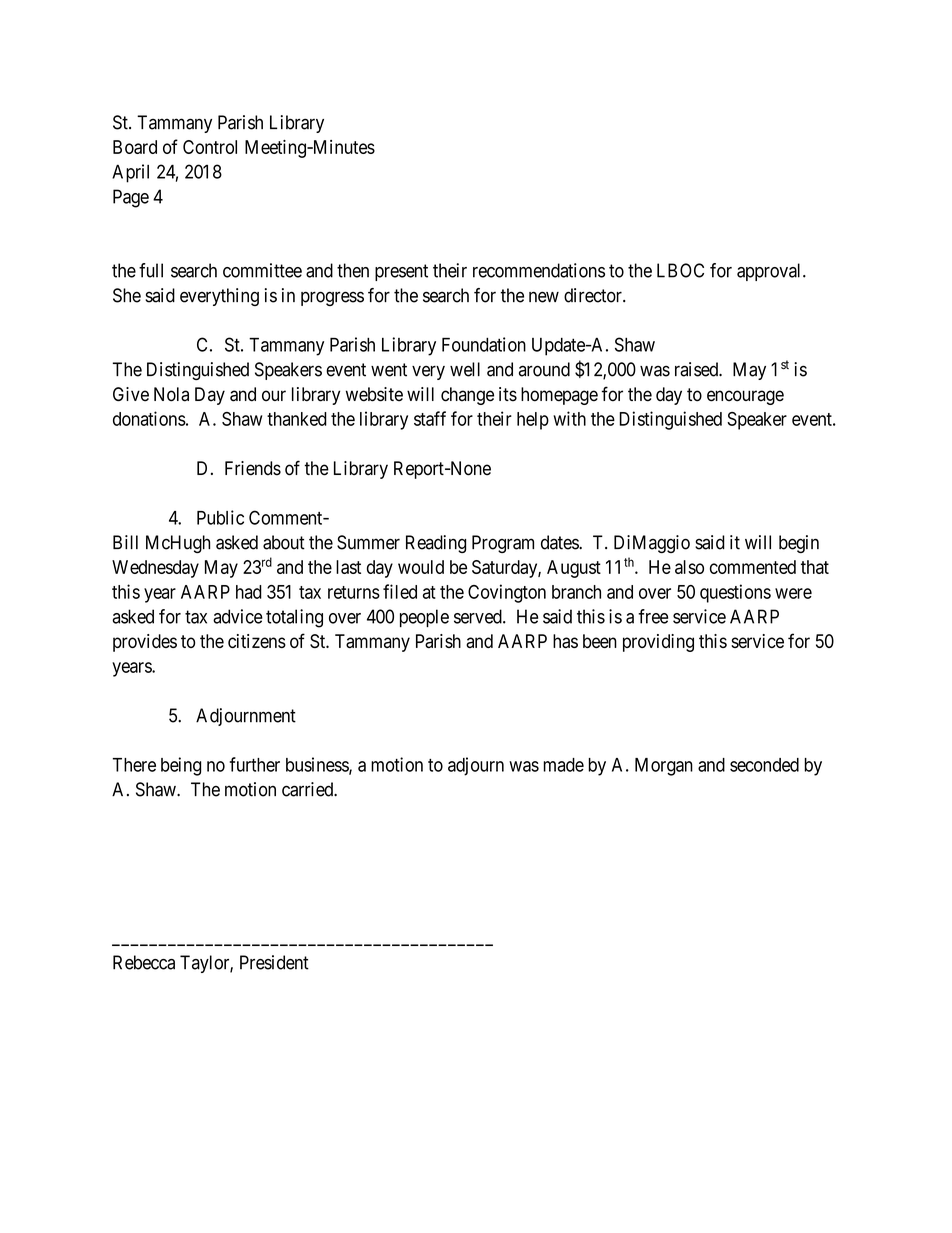 Image resolution: width=952 pixels, height=1233 pixels. What do you see at coordinates (309, 789) in the page?
I see `carried` at bounding box center [309, 789].
